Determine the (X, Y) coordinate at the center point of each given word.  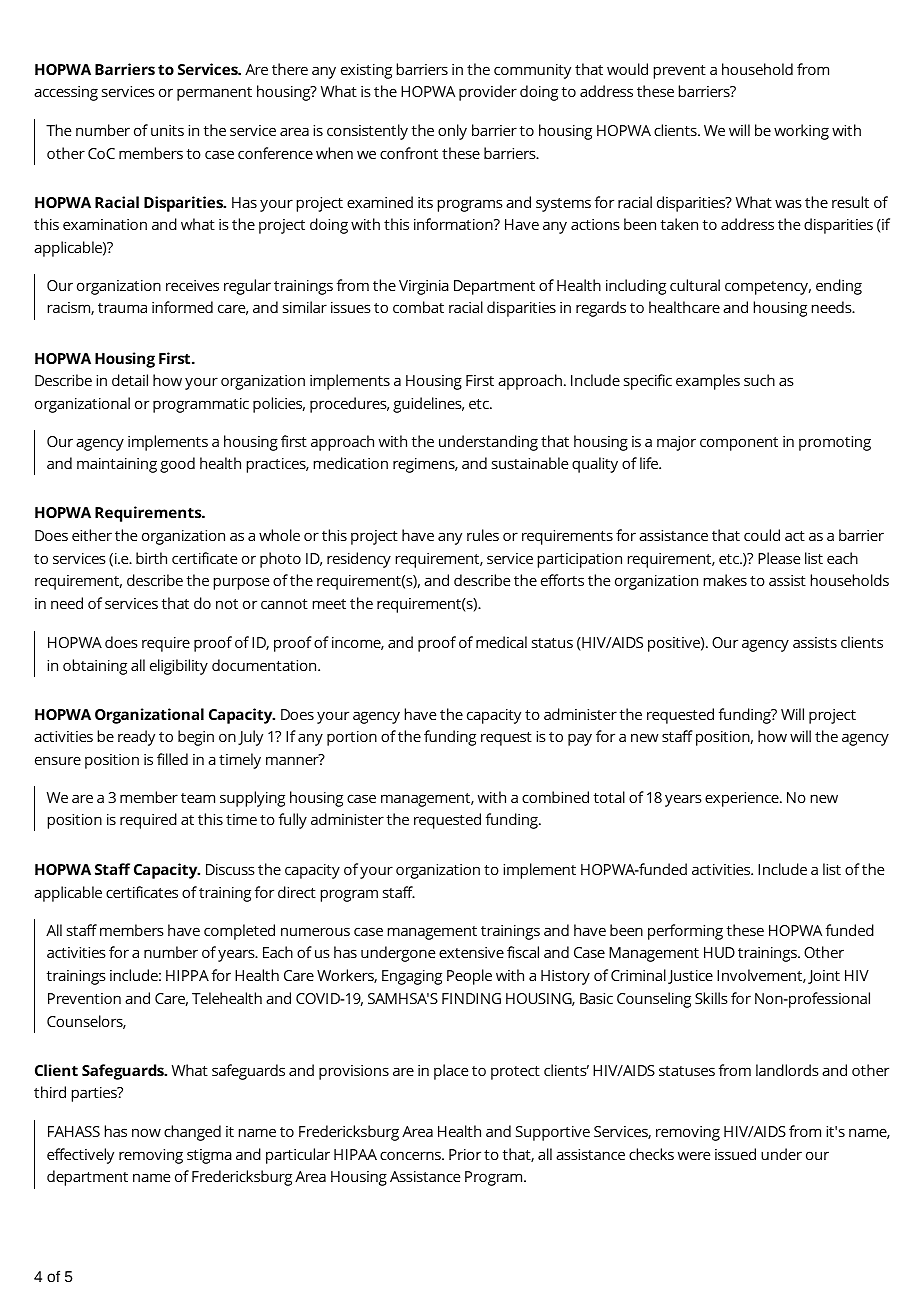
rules (483, 535)
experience (743, 799)
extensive (471, 952)
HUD (719, 952)
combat (418, 307)
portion (352, 738)
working (801, 132)
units (167, 130)
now (146, 1132)
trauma (122, 308)
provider (488, 93)
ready (136, 738)
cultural (695, 285)
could (762, 535)
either (92, 535)
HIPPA (187, 975)
